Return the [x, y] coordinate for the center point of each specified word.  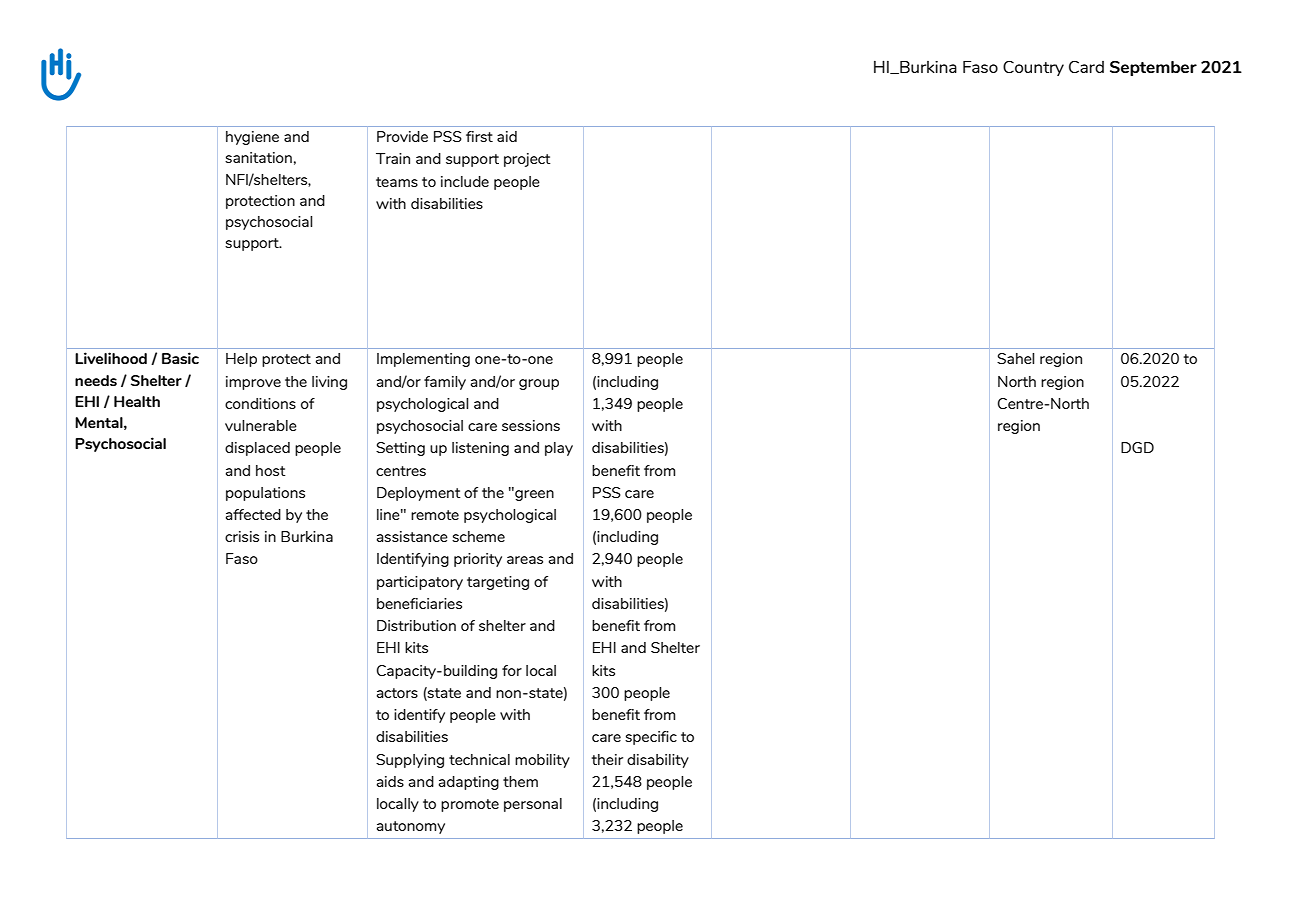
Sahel [1016, 358]
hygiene [252, 138]
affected [253, 514]
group [539, 384]
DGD [1137, 447]
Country [1033, 68]
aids [390, 781]
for [512, 670]
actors [397, 693]
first [479, 136]
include [465, 181]
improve [253, 383]
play [559, 449]
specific [651, 738]
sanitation [258, 157]
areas [525, 560]
